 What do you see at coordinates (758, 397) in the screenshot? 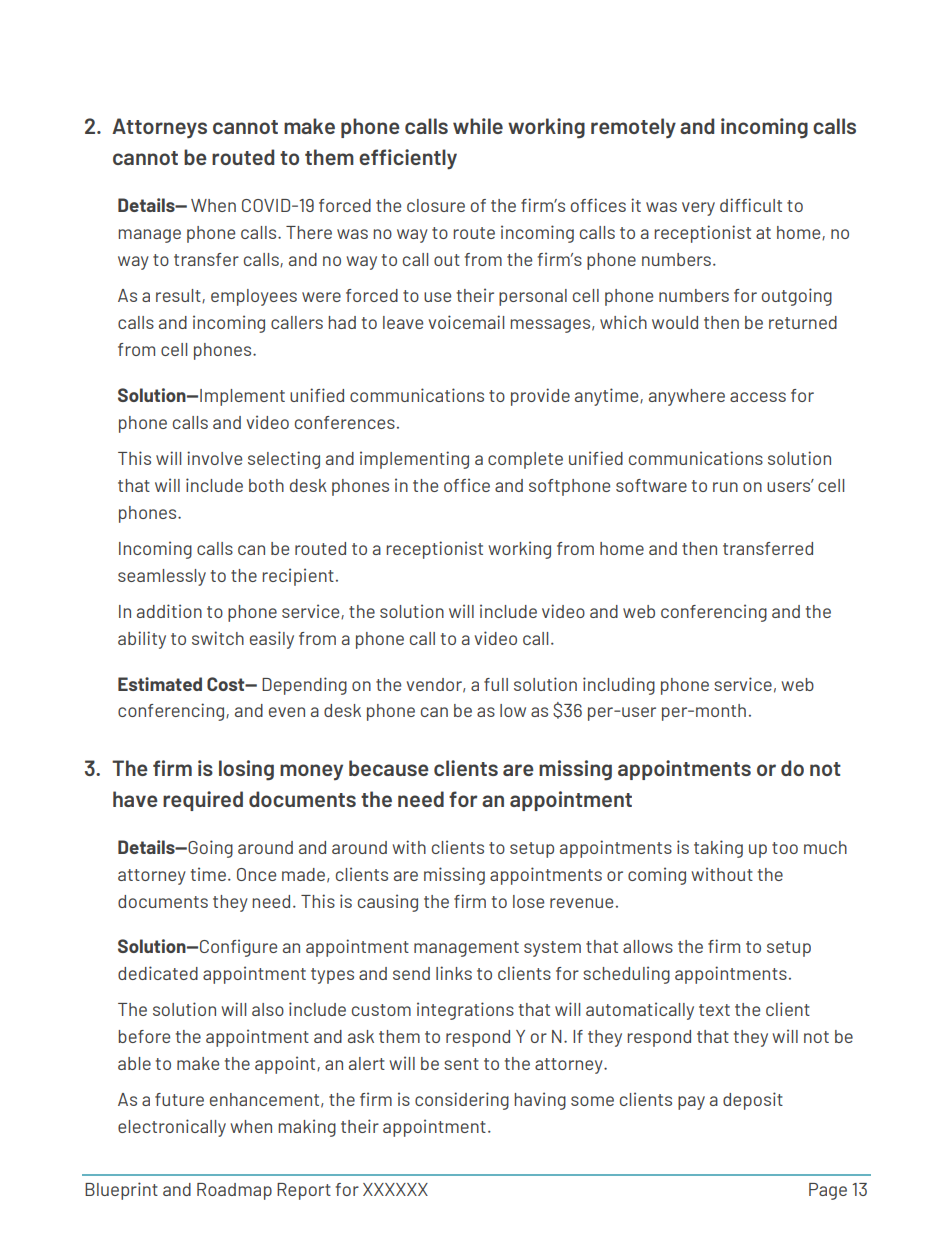
I see `access` at bounding box center [758, 397].
